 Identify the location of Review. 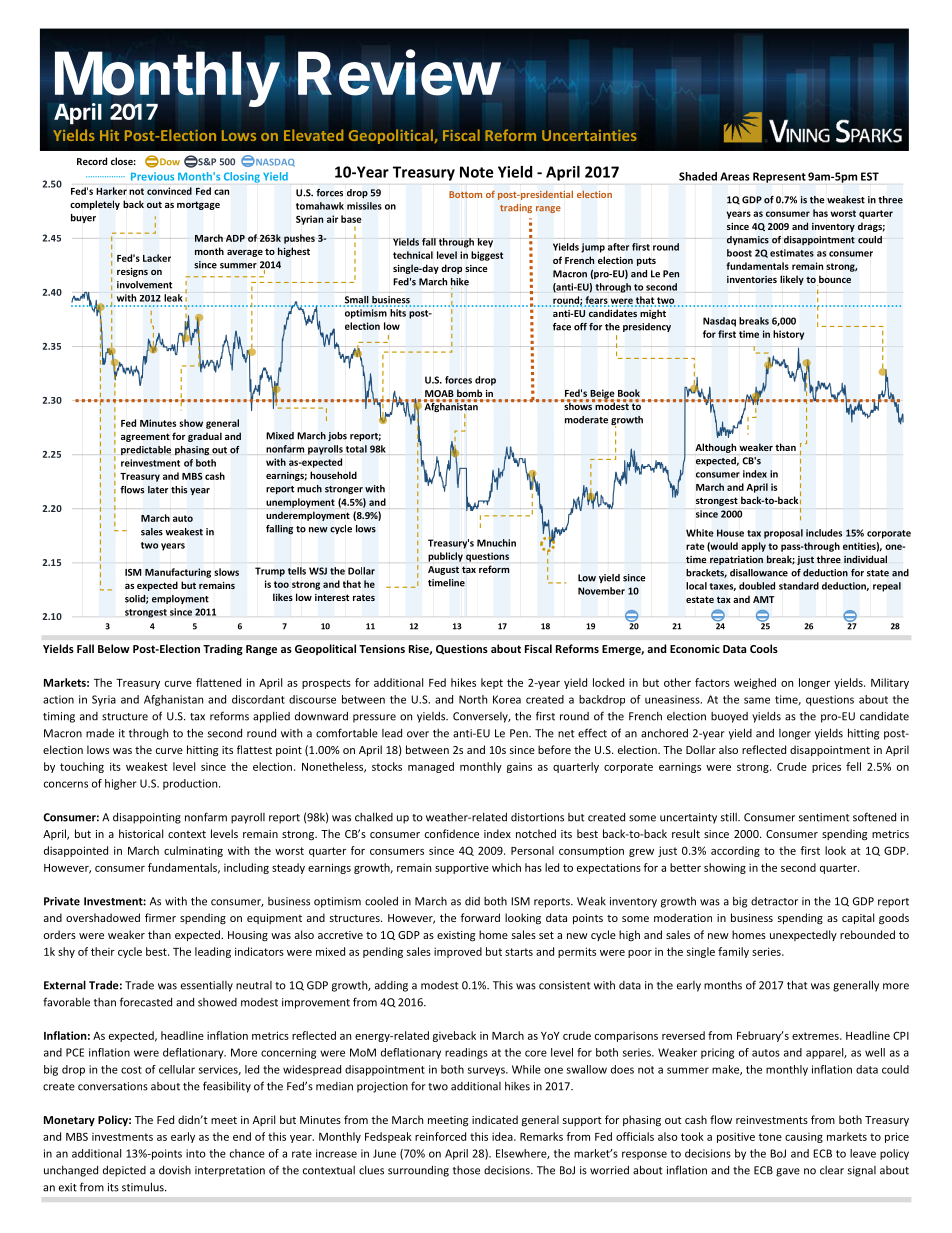
(399, 72).
